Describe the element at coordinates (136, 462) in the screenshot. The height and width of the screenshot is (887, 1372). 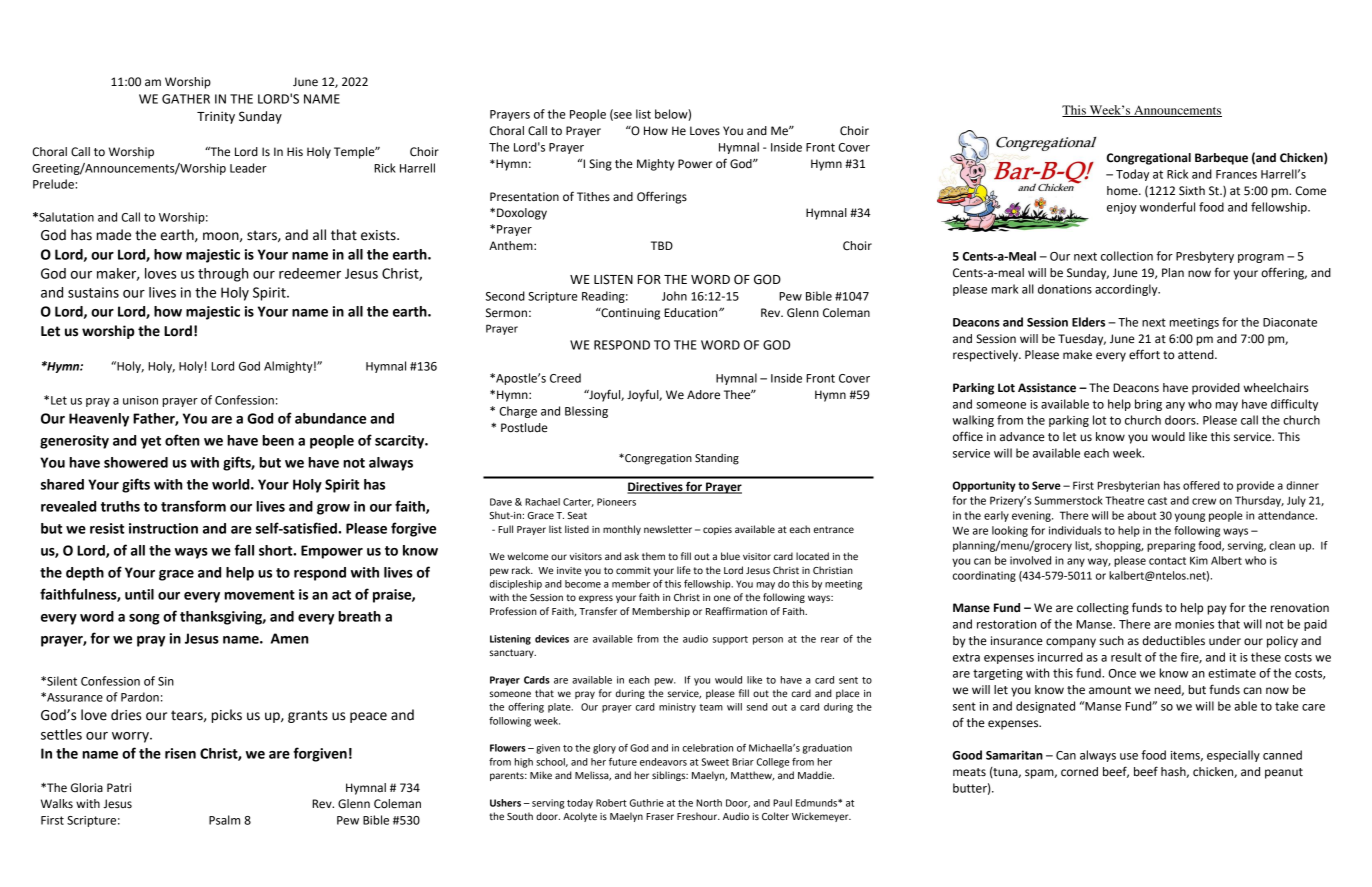
I see `showered` at that location.
